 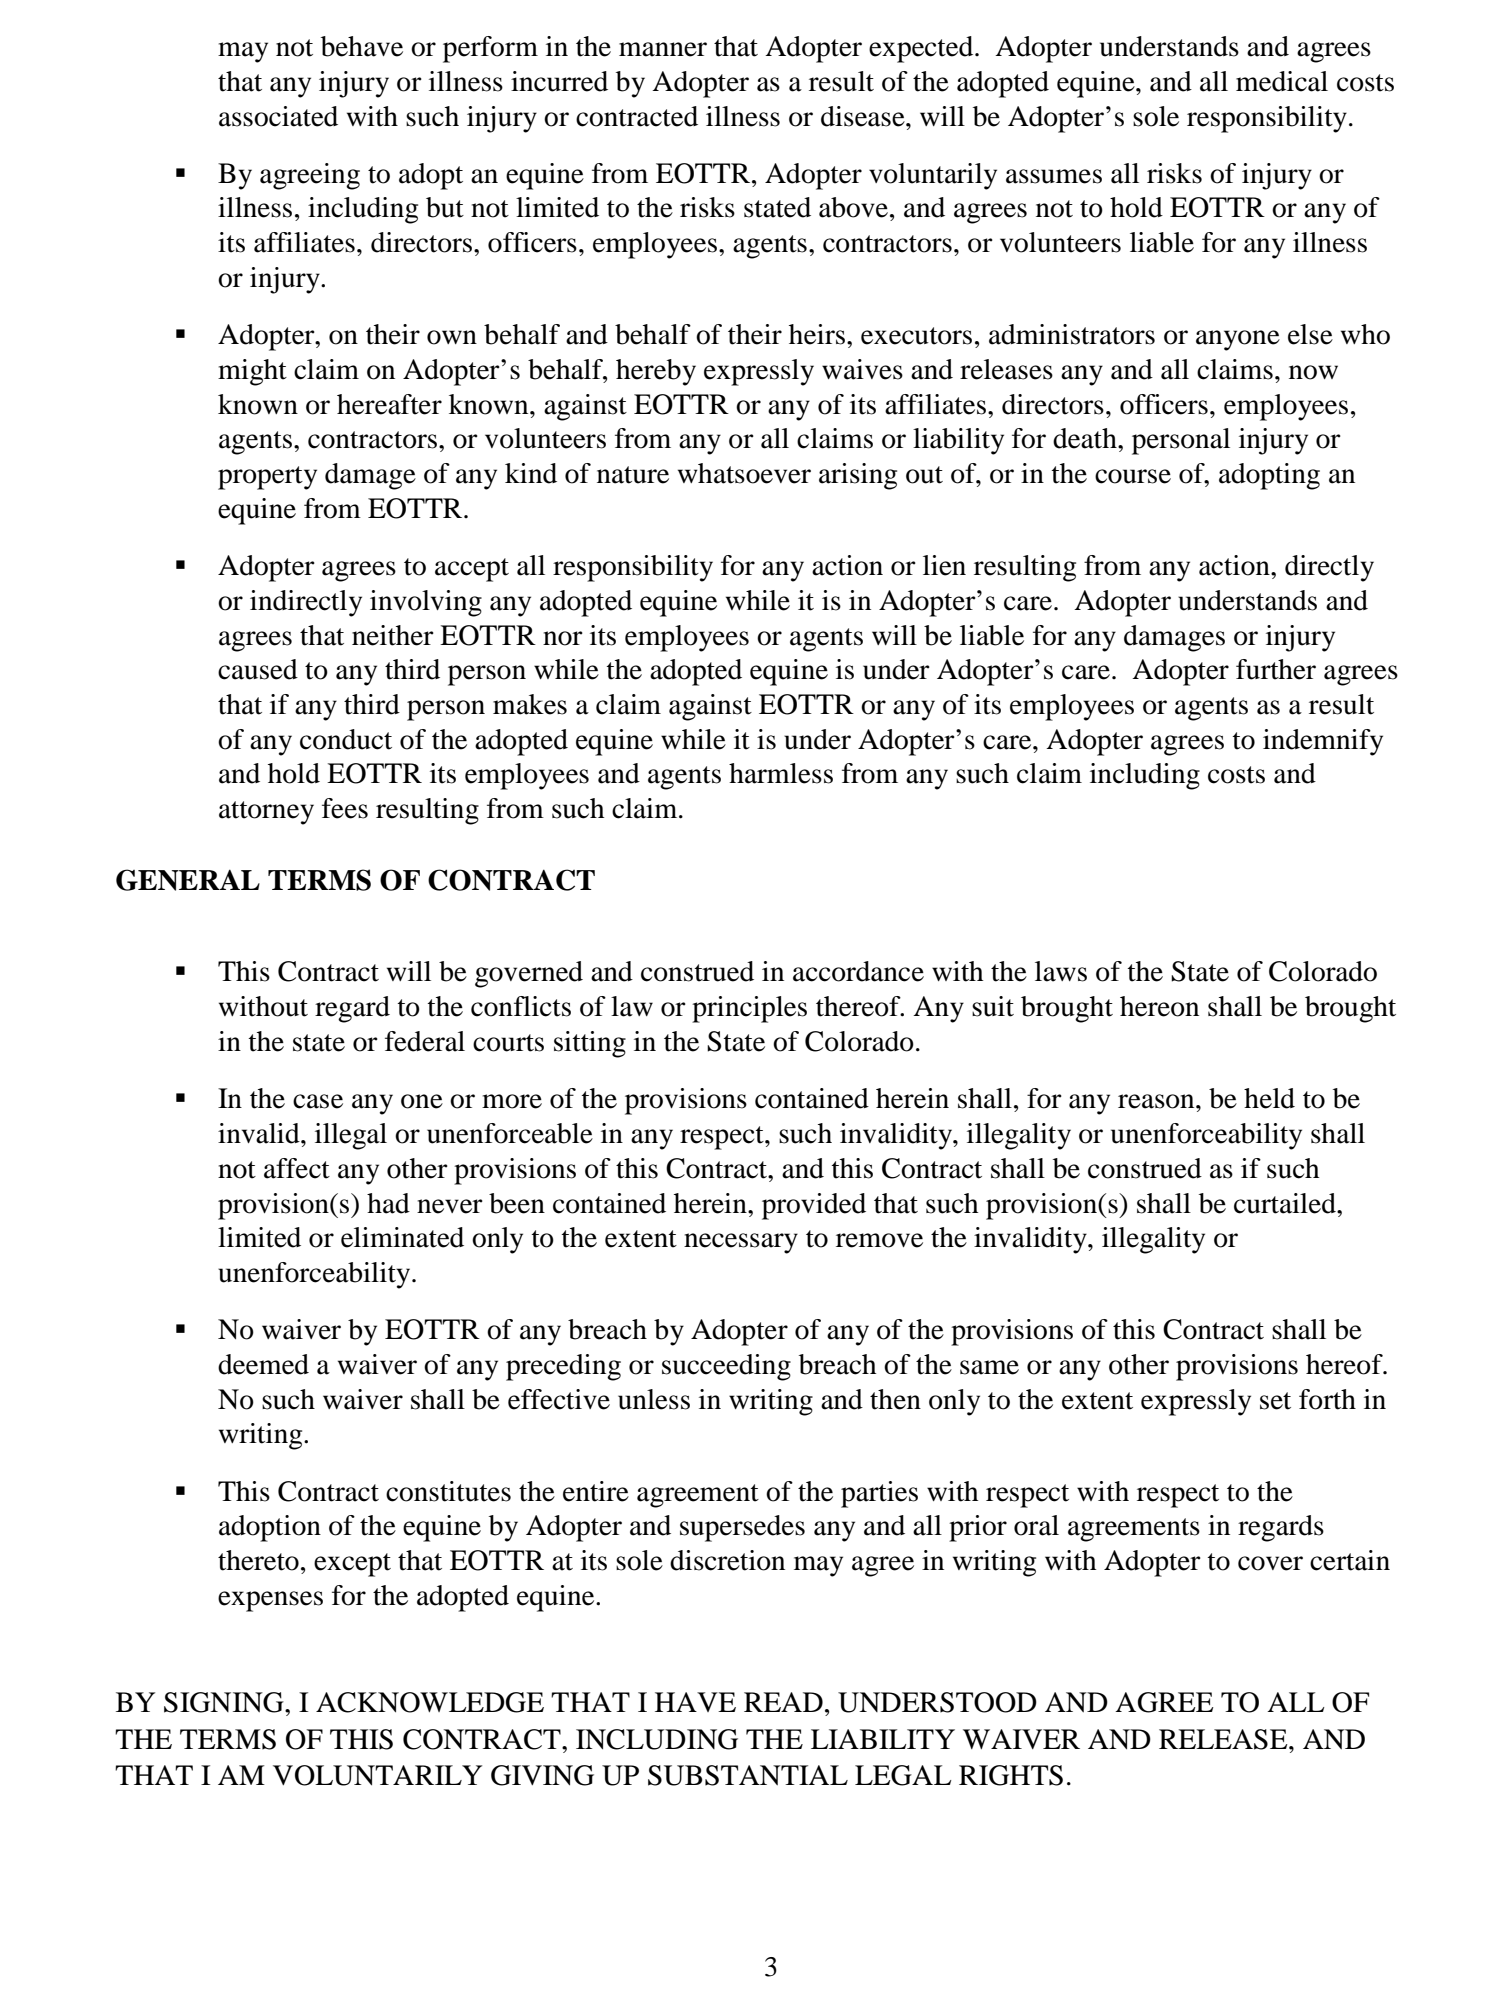 I want to click on associated, so click(x=278, y=116).
